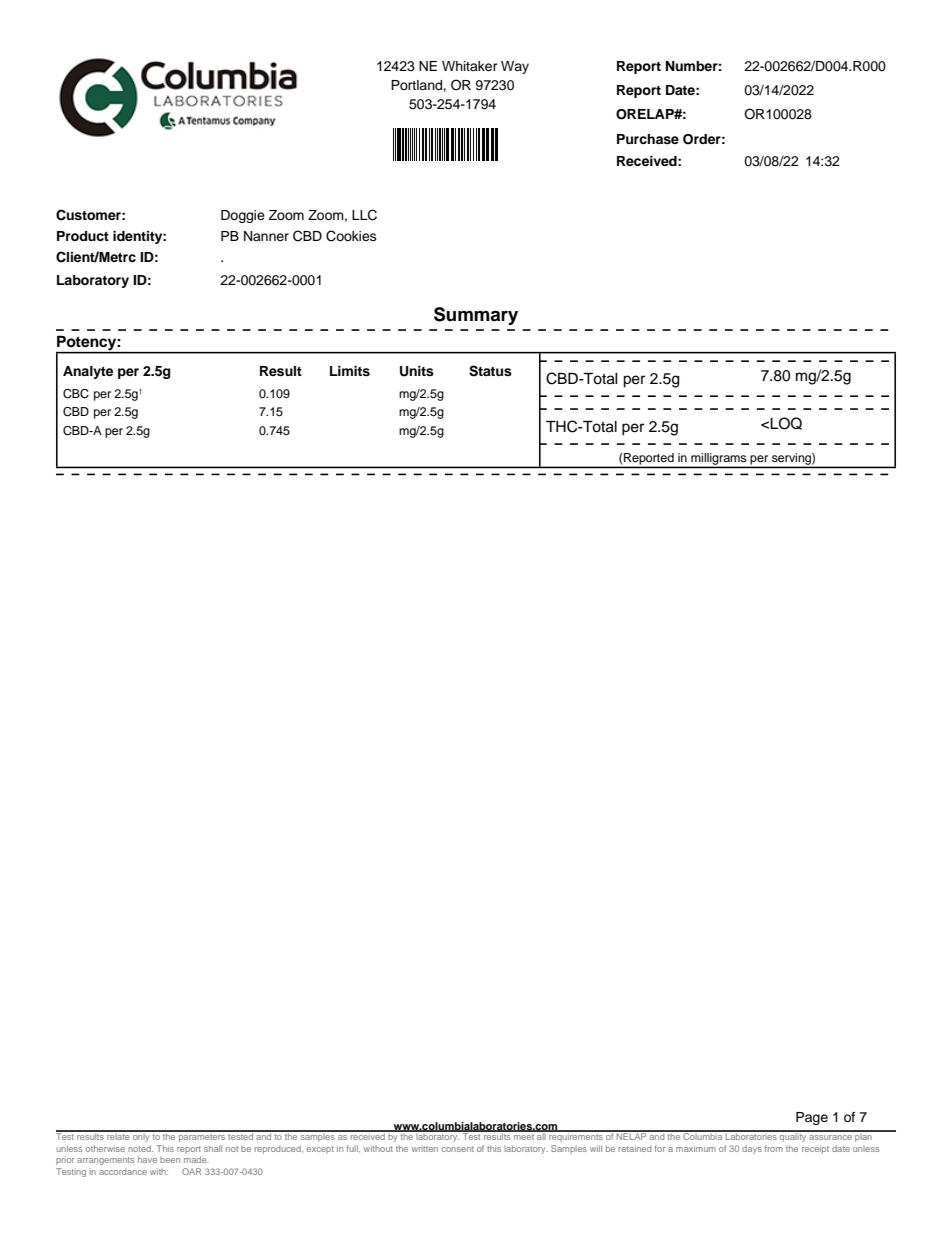  I want to click on Page, so click(812, 1118).
